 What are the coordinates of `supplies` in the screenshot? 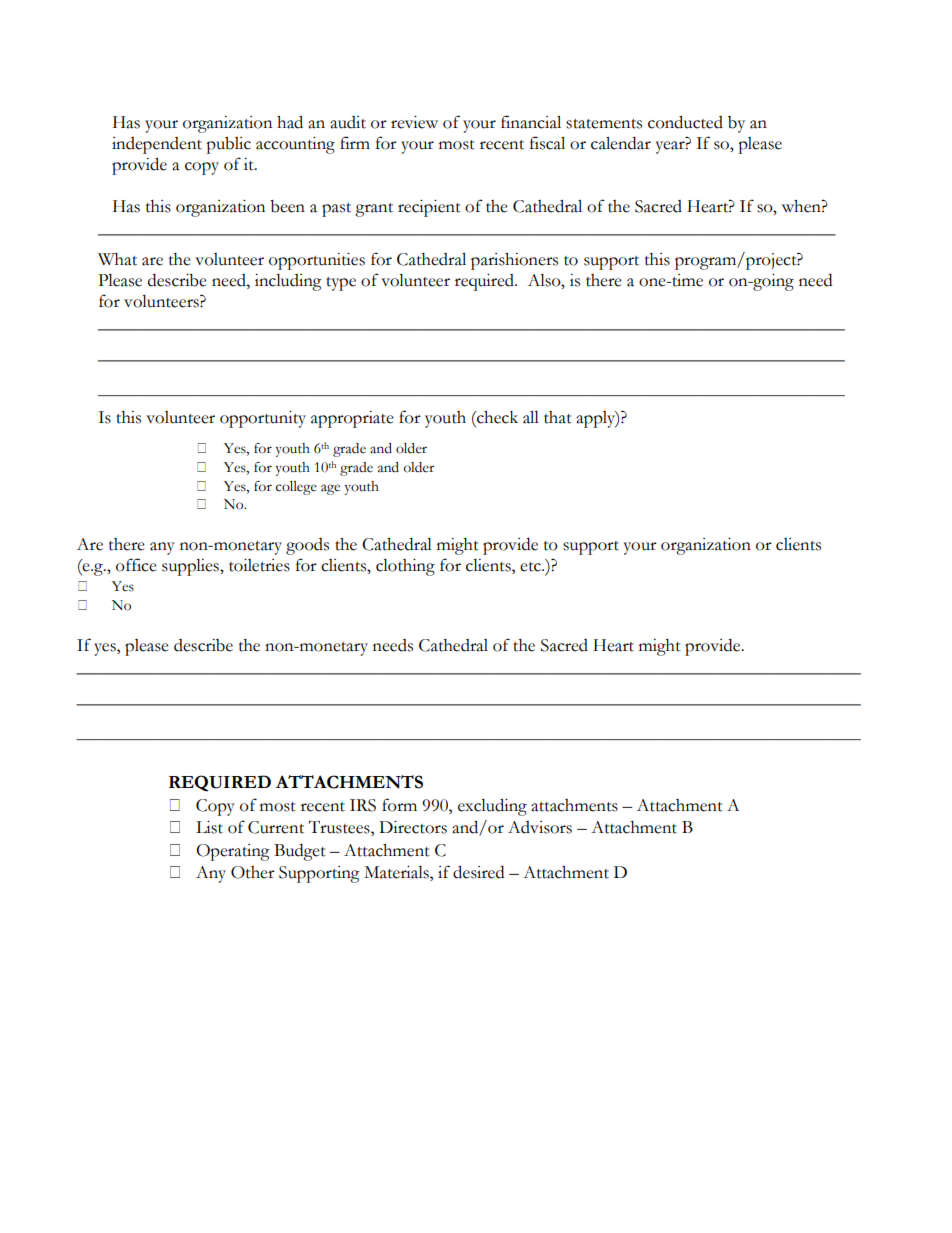 It's located at (191, 567).
